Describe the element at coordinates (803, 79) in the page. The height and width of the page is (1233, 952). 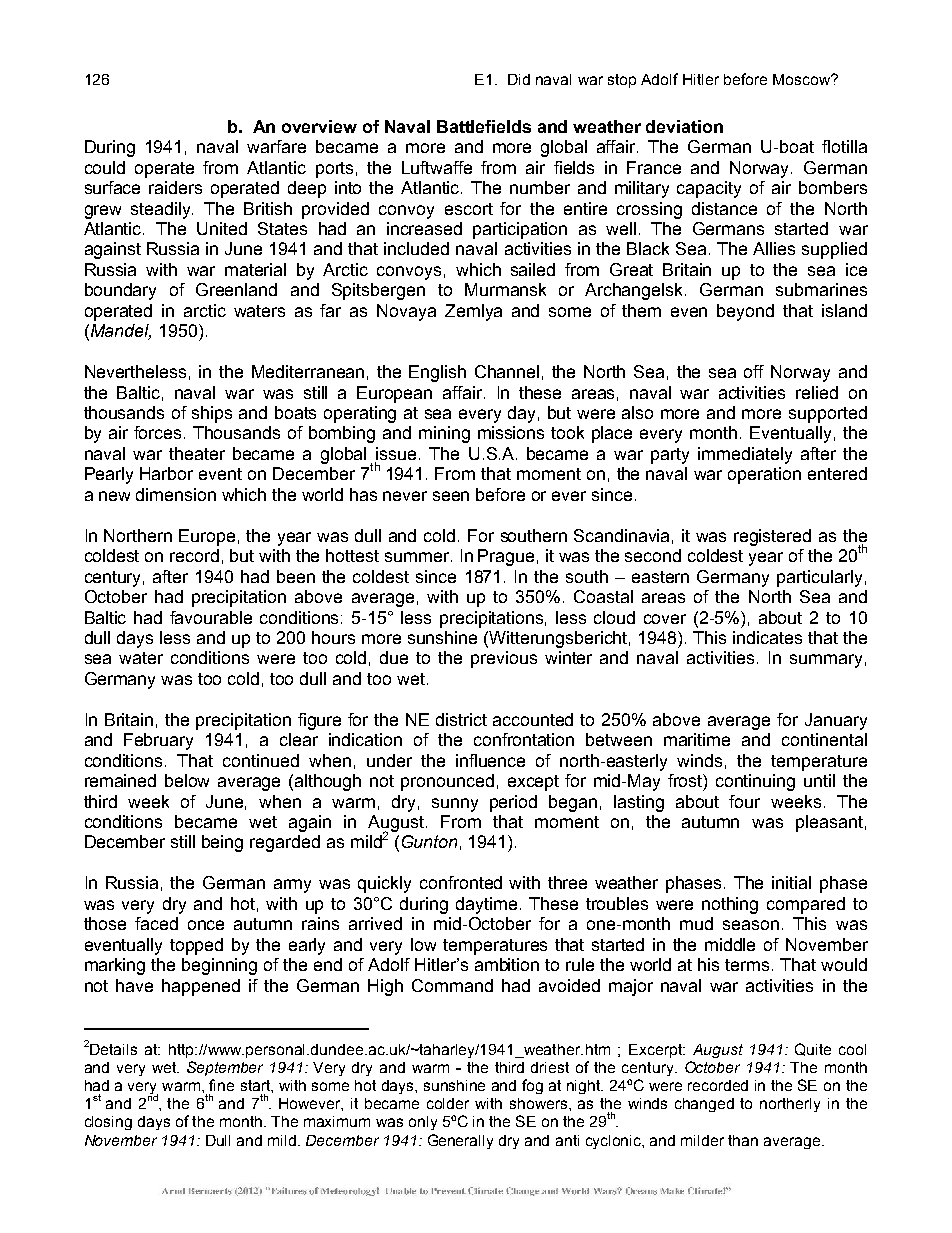
I see `Moscow` at that location.
